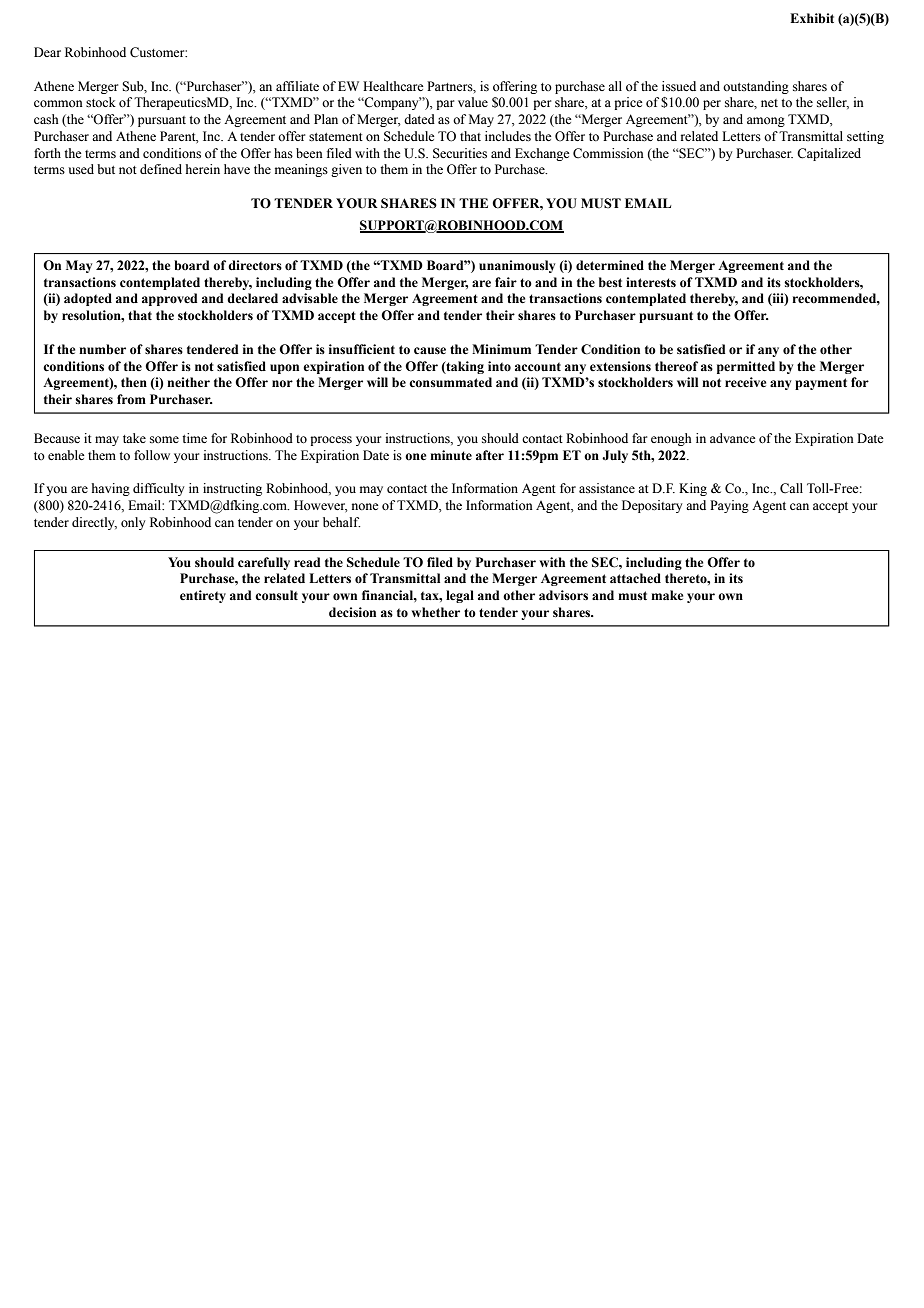  Describe the element at coordinates (169, 299) in the screenshot. I see `approved` at that location.
